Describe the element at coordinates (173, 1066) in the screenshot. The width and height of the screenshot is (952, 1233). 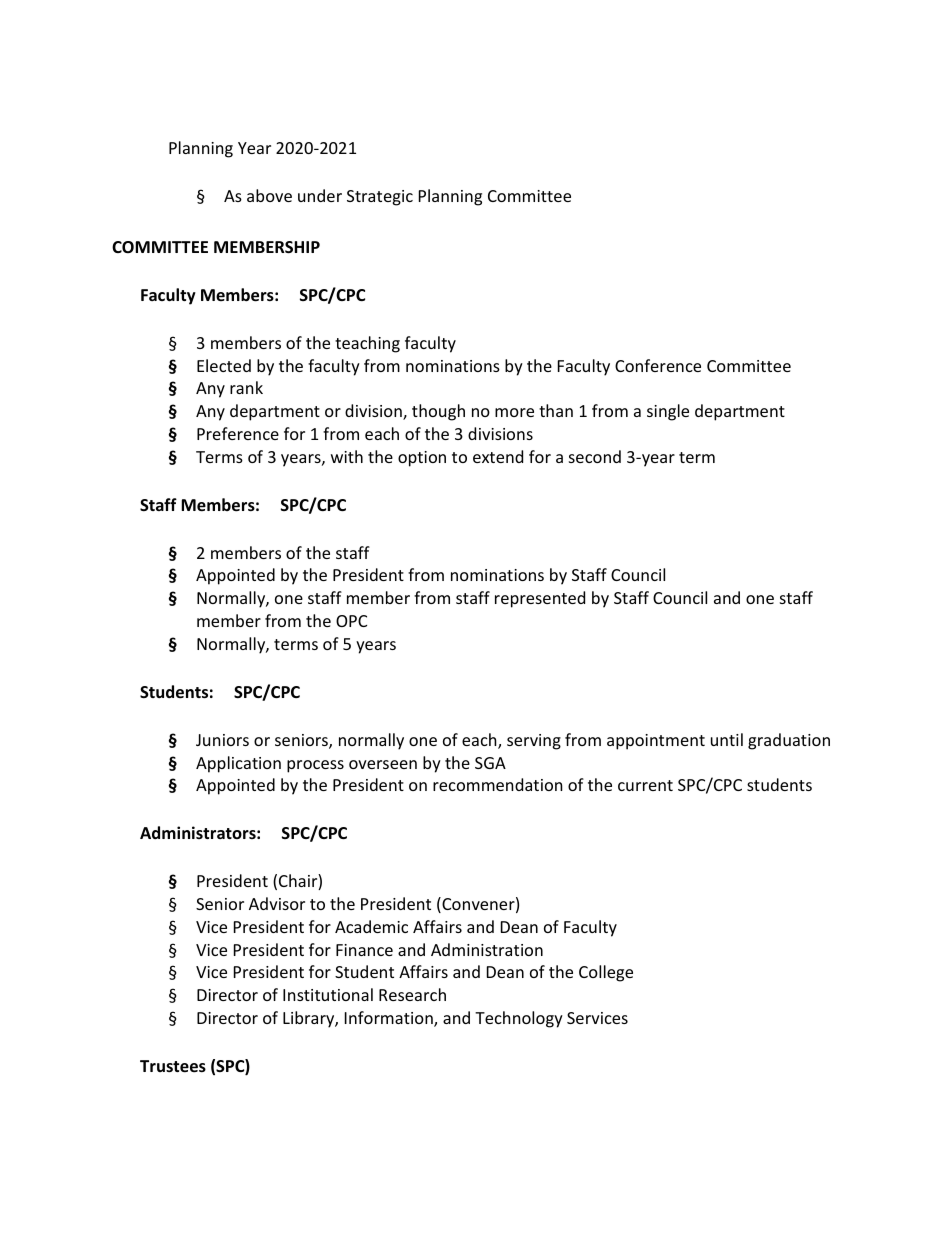
I see `Trustees` at that location.
